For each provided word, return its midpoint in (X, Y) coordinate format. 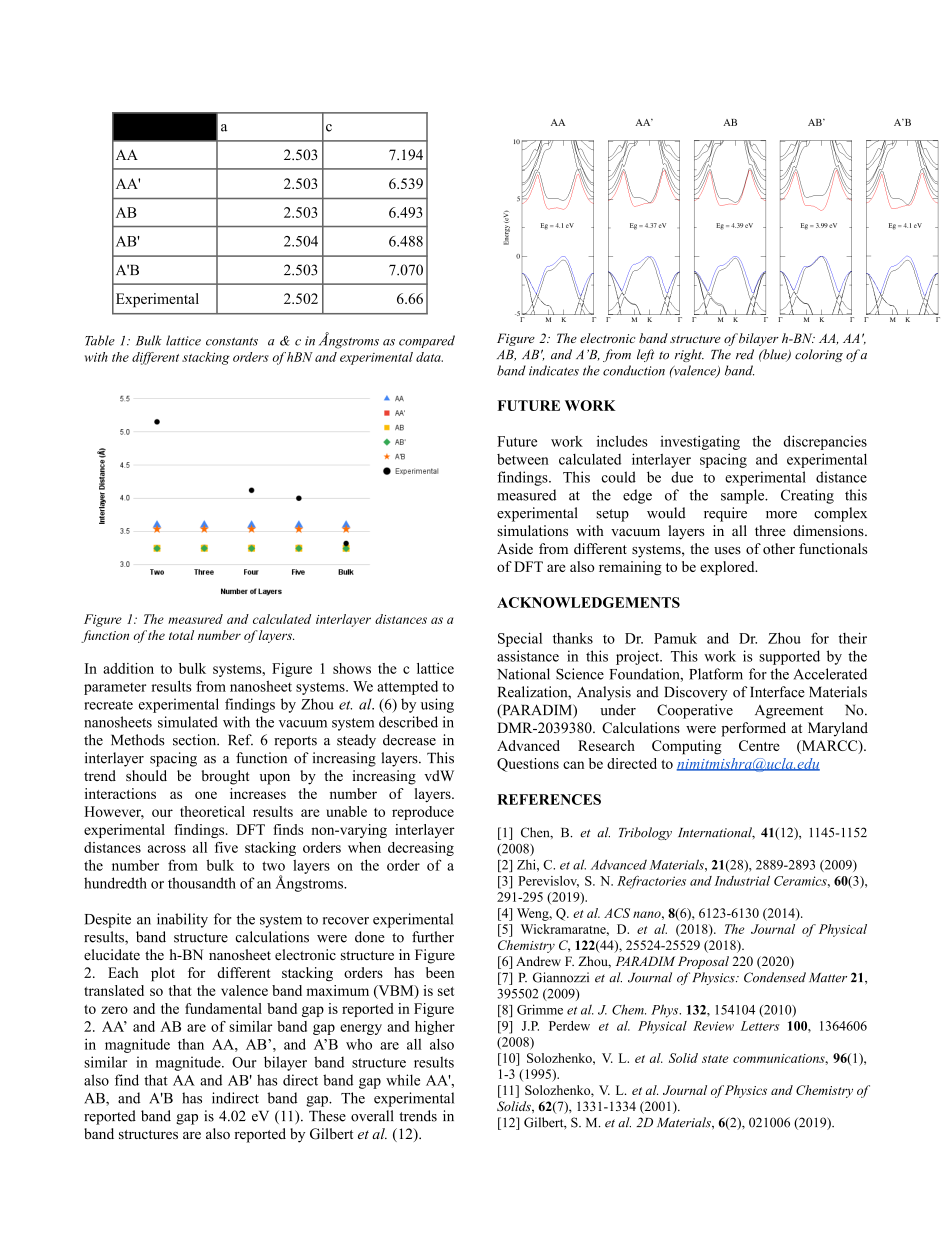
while (403, 1080)
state (715, 1059)
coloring (819, 355)
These (327, 1116)
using (437, 705)
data (429, 357)
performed (753, 729)
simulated (188, 722)
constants (232, 341)
